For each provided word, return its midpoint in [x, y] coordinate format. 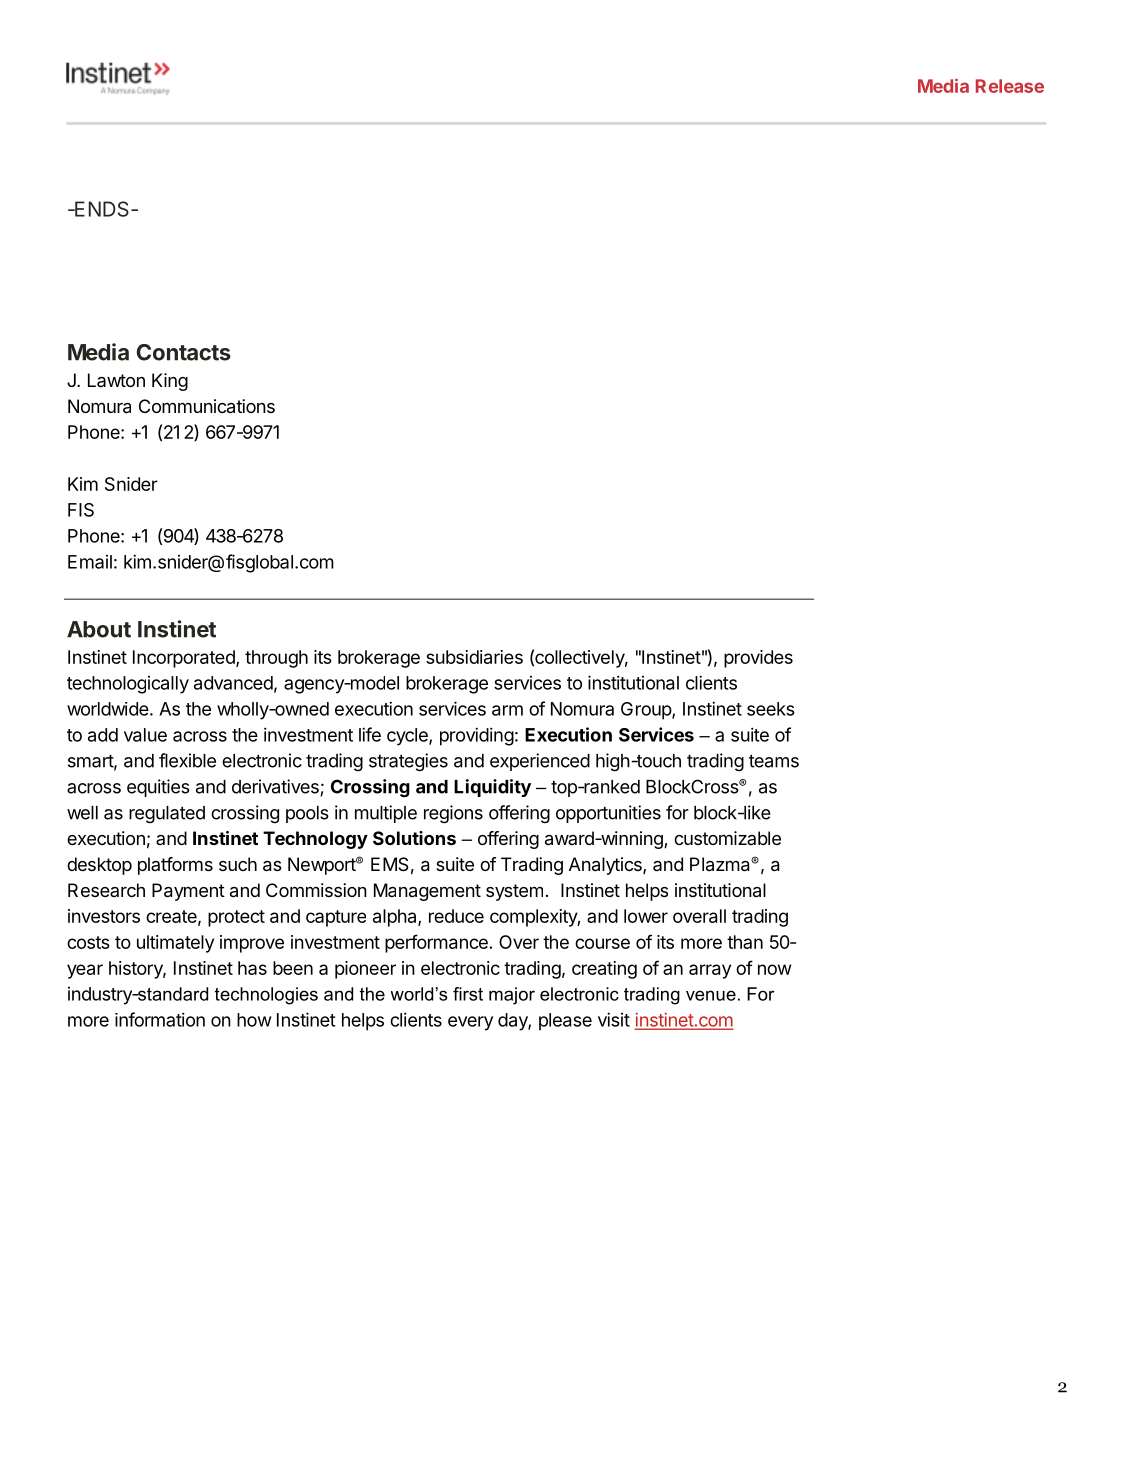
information [160, 1019]
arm [507, 710]
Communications [207, 406]
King [170, 382]
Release [1010, 86]
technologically [128, 685]
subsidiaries [474, 657]
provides [758, 659]
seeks [771, 709]
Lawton [116, 380]
